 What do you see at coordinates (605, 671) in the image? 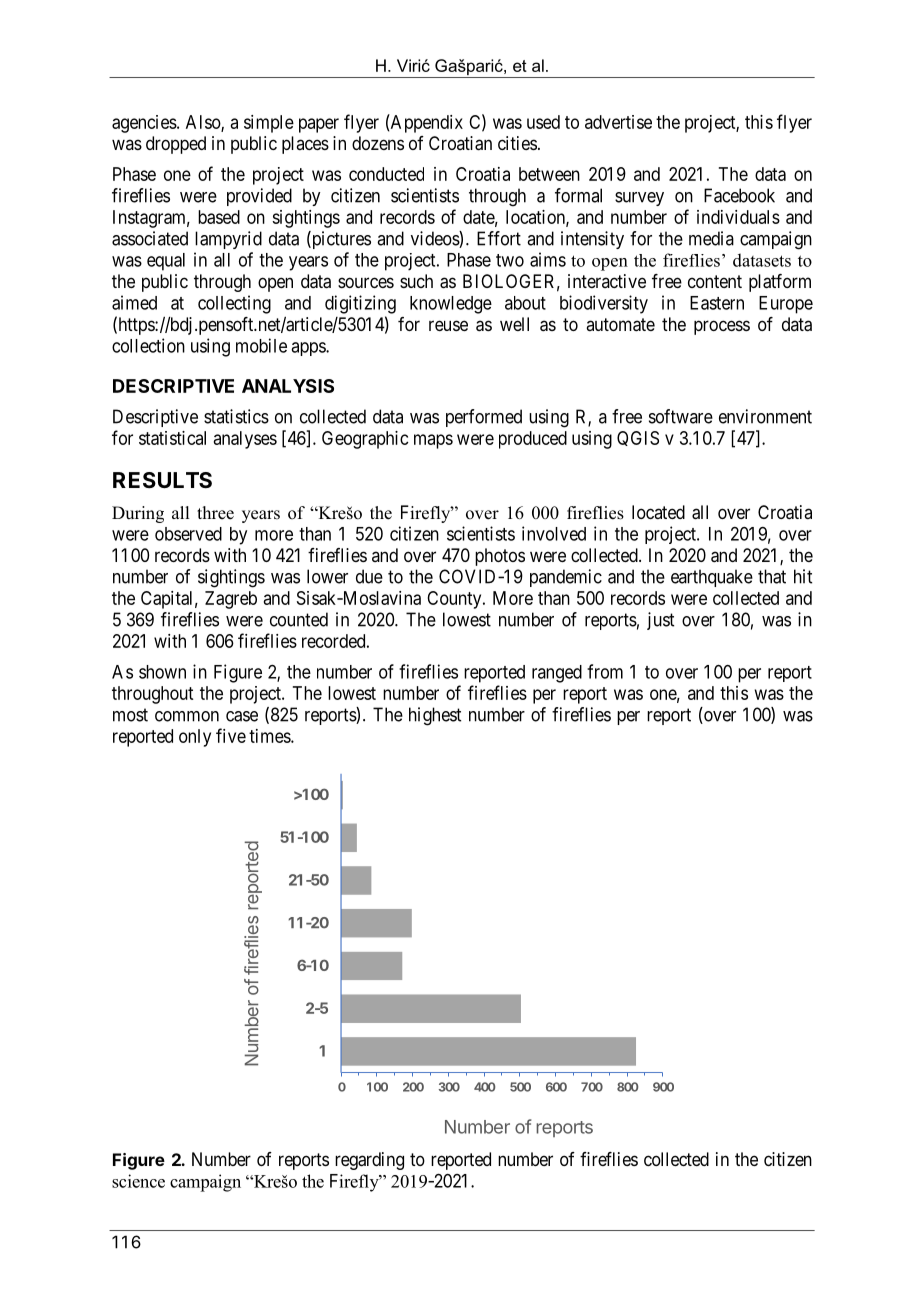
I see `from` at bounding box center [605, 671].
